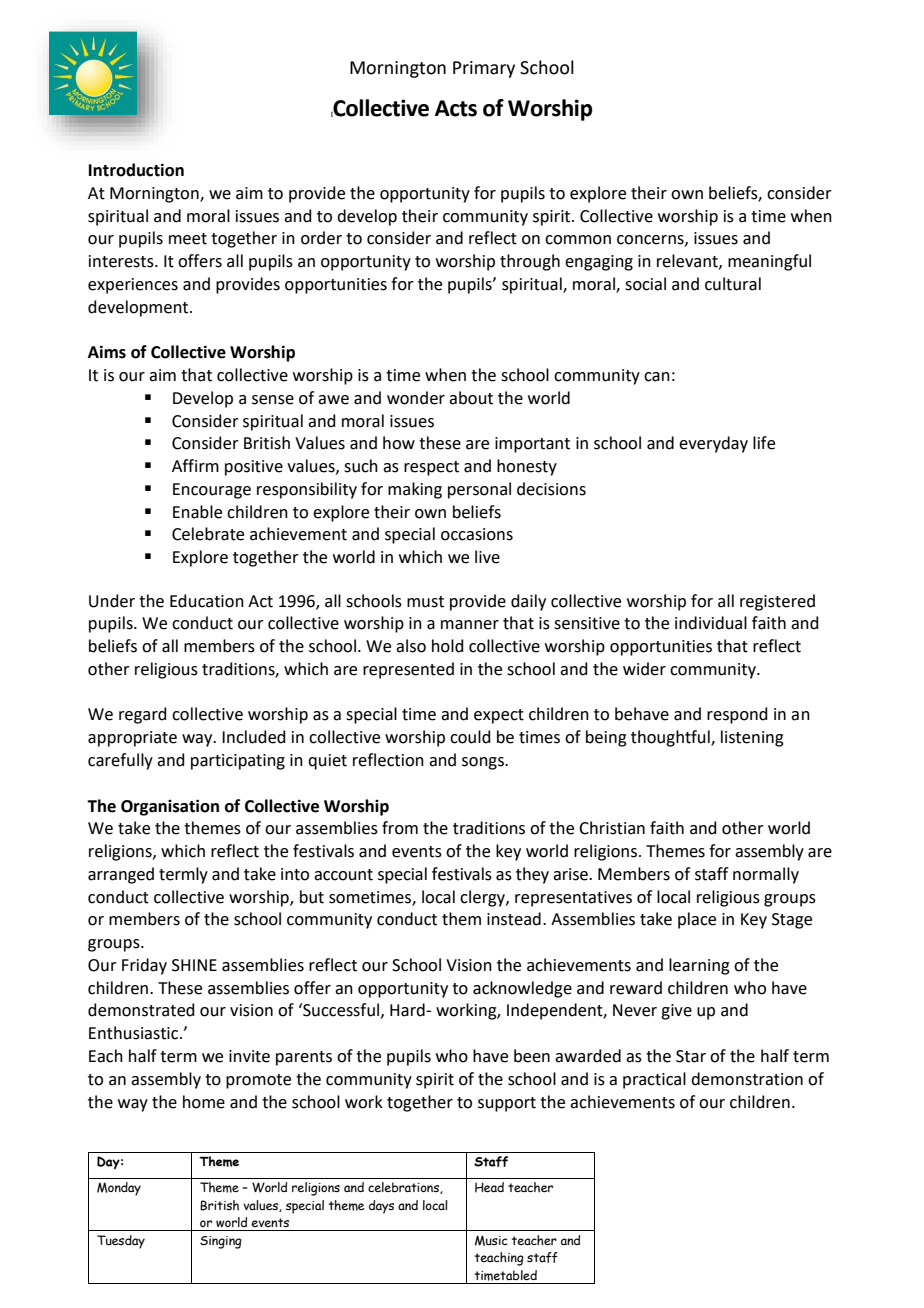  I want to click on Affirm, so click(195, 465).
